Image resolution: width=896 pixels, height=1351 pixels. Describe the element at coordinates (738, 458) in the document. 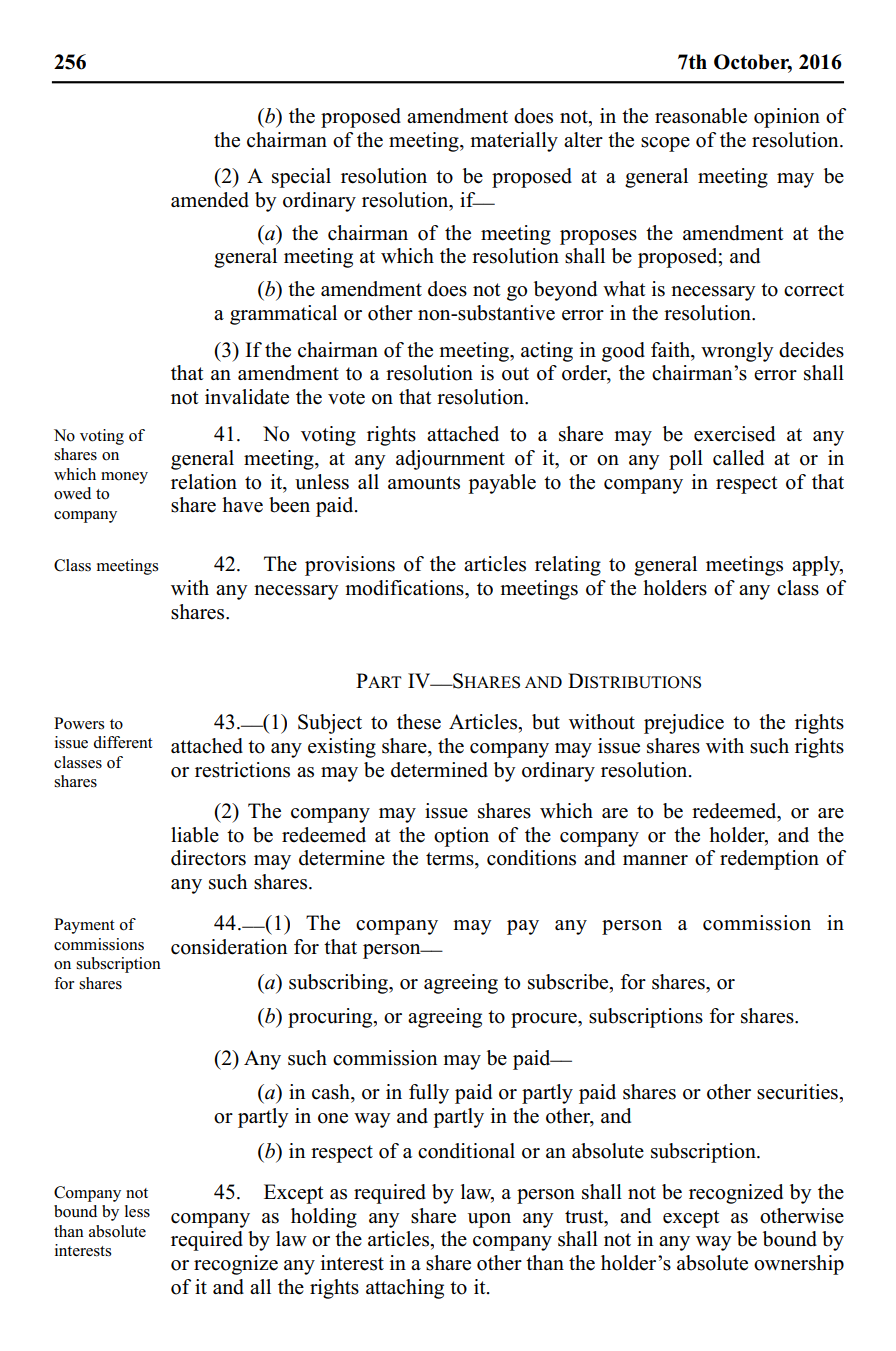

I see `called` at that location.
